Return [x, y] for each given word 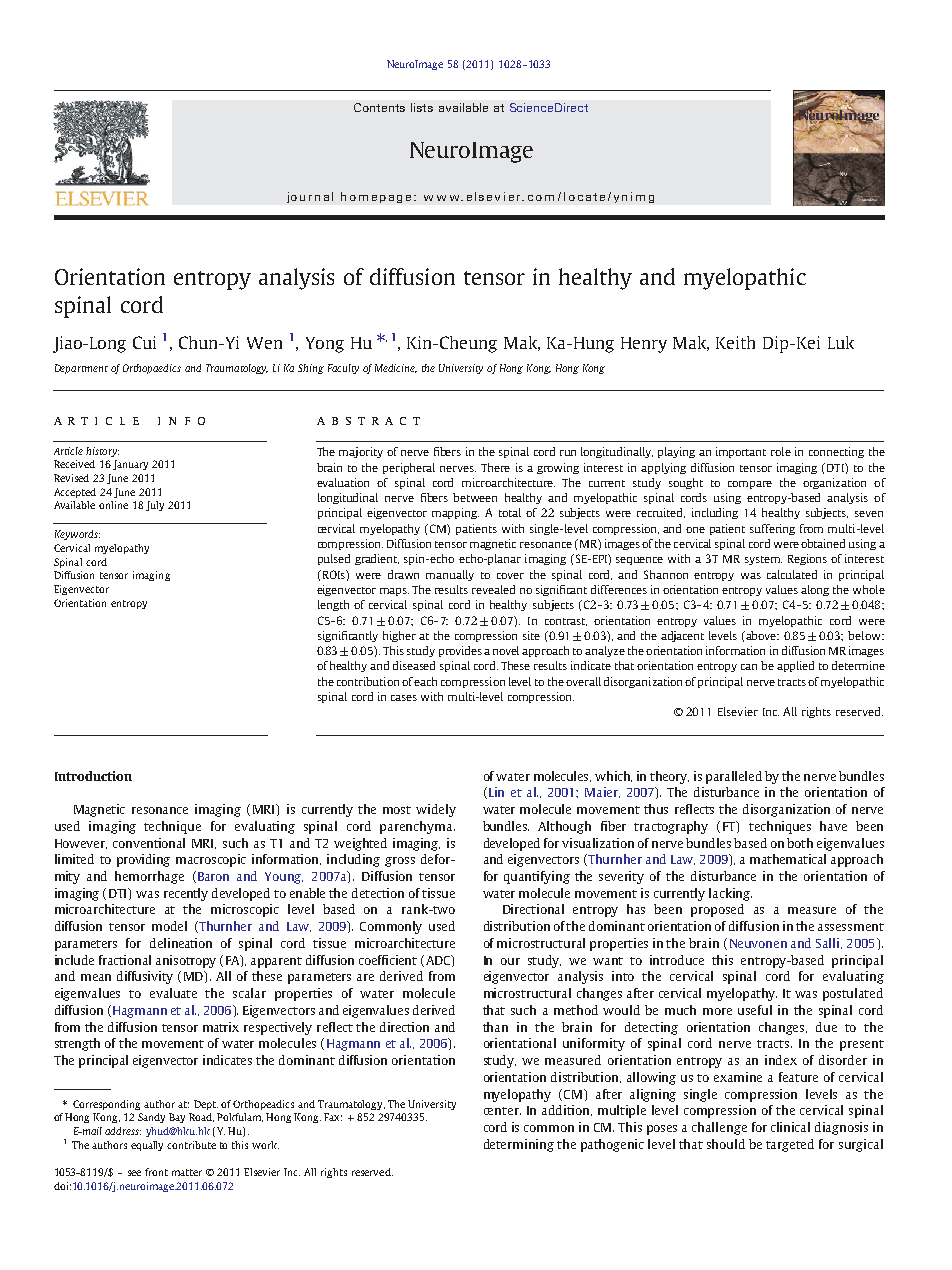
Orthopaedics [152, 369]
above [762, 635]
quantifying [537, 877]
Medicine [396, 368]
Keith [735, 342]
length [333, 605]
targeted [790, 1145]
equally [147, 1146]
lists [422, 107]
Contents [379, 107]
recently [186, 894]
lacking [730, 894]
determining [519, 1145]
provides [460, 651]
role [781, 451]
